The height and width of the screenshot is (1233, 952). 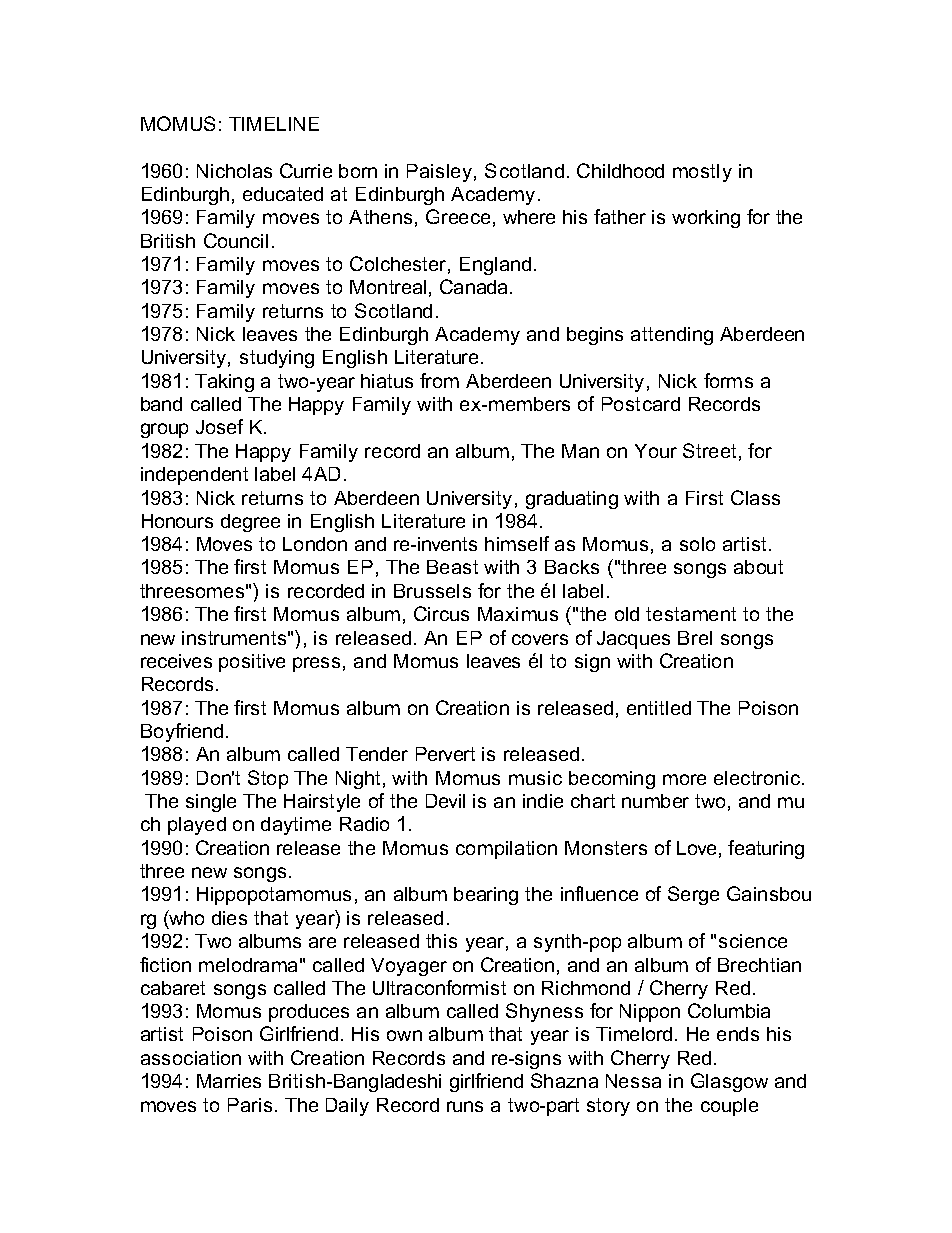 What do you see at coordinates (277, 359) in the screenshot?
I see `studying` at bounding box center [277, 359].
